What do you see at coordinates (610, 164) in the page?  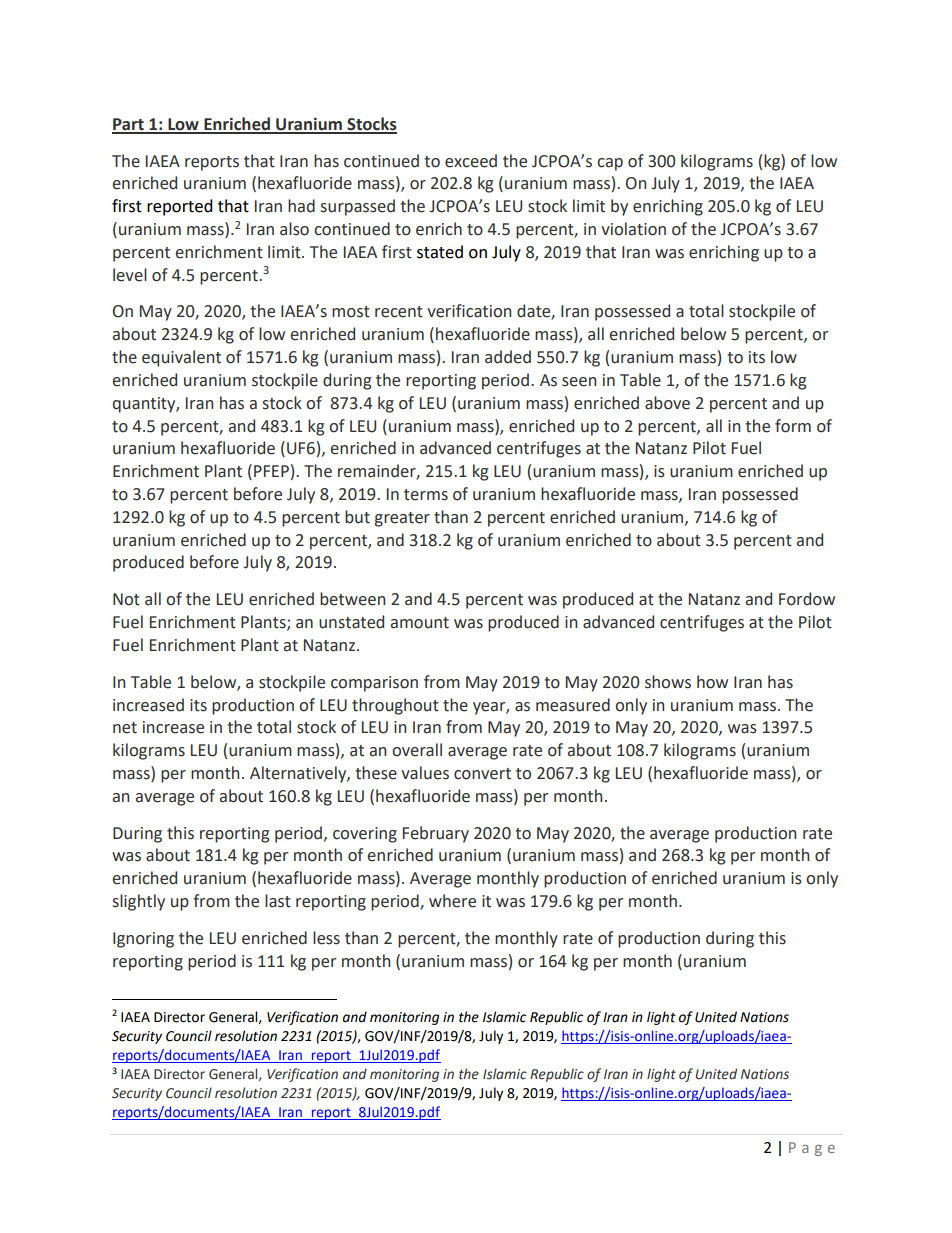 I see `cap` at bounding box center [610, 164].
